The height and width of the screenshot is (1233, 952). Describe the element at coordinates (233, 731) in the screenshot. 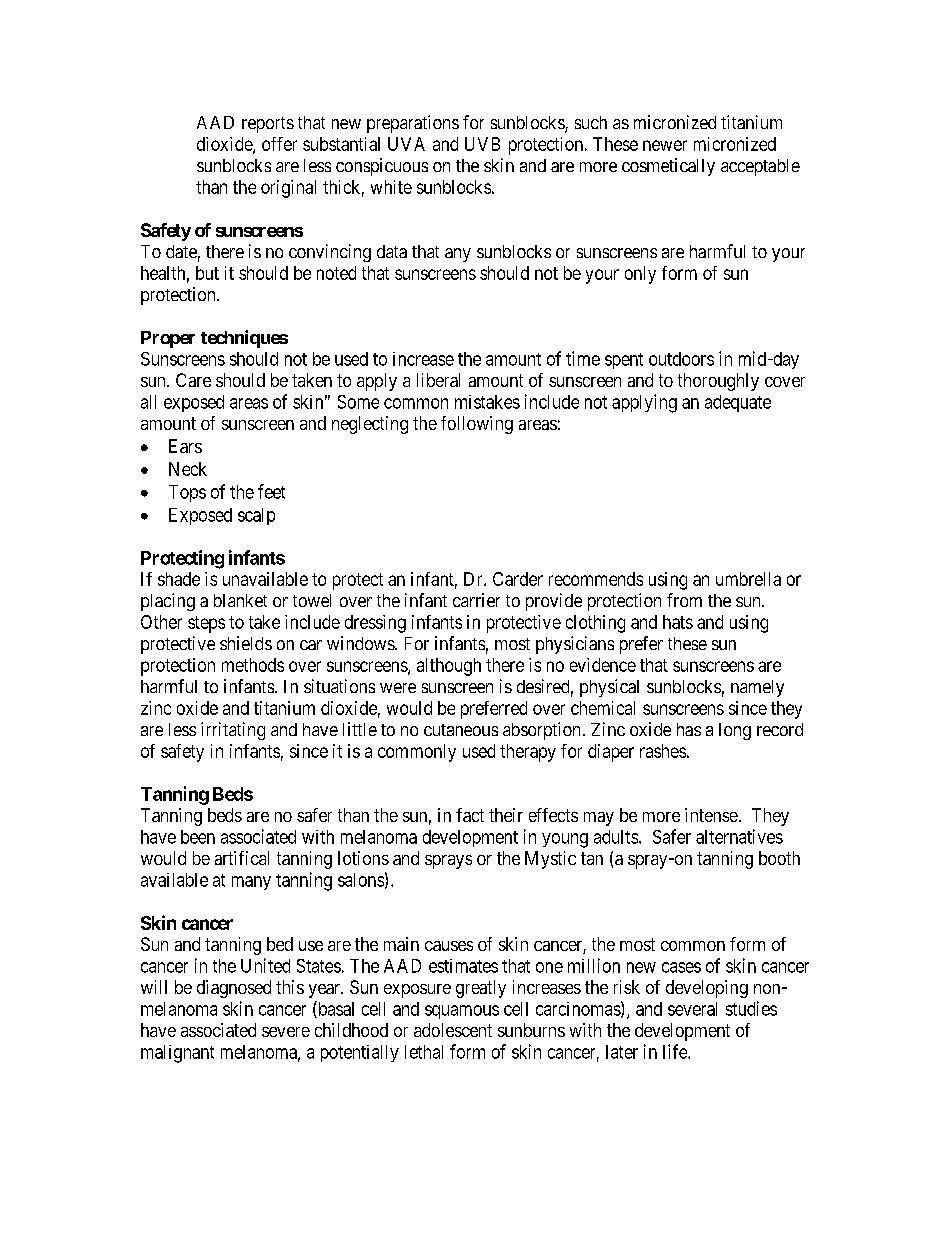

I see `irritating` at that location.
